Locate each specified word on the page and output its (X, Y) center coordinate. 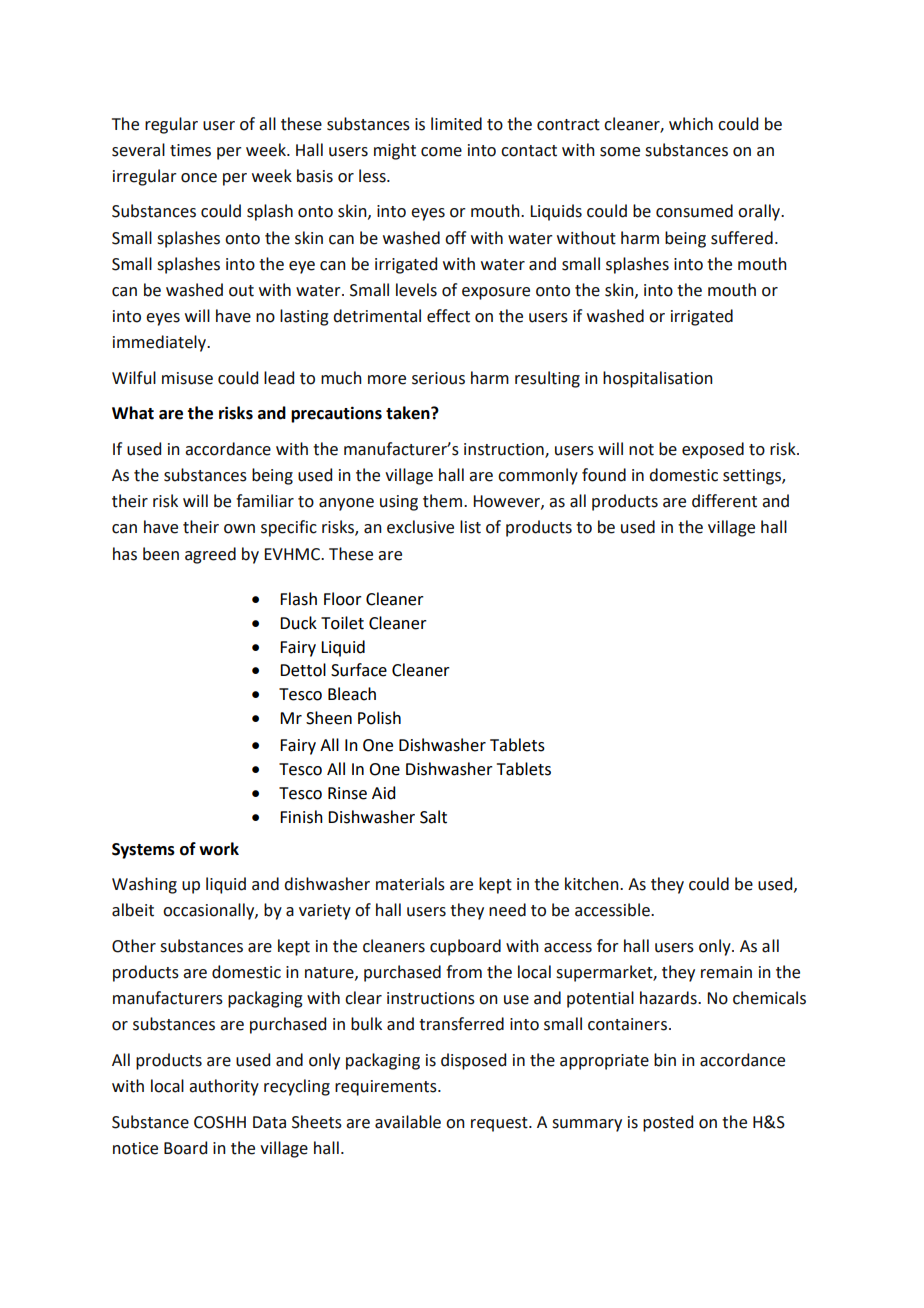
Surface (359, 670)
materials (410, 884)
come (441, 152)
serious (438, 378)
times (190, 150)
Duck (298, 623)
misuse (187, 378)
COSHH (220, 1122)
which (691, 124)
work (219, 849)
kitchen (593, 884)
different (724, 501)
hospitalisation (658, 379)
